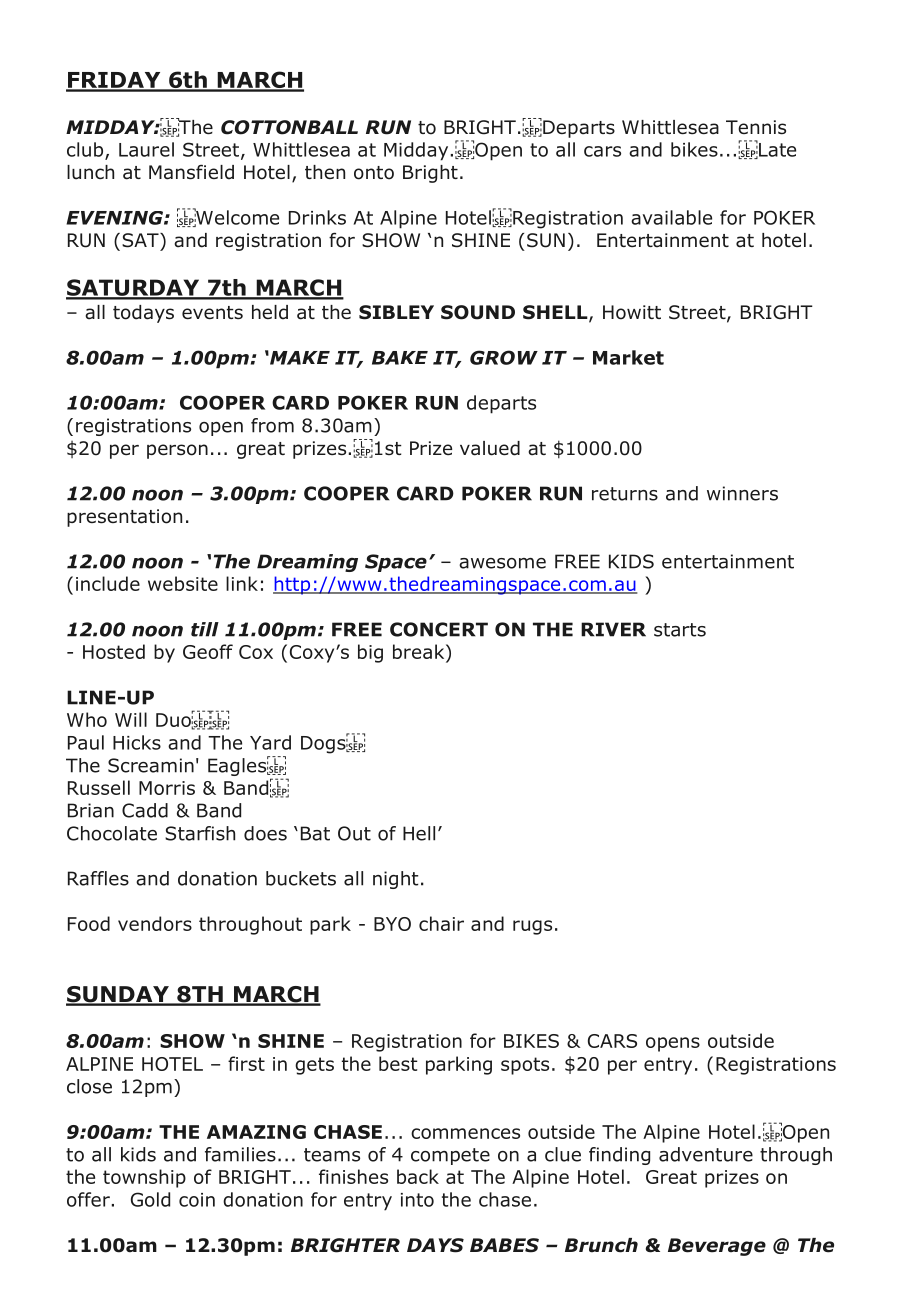  What do you see at coordinates (671, 217) in the page?
I see `available` at bounding box center [671, 217].
